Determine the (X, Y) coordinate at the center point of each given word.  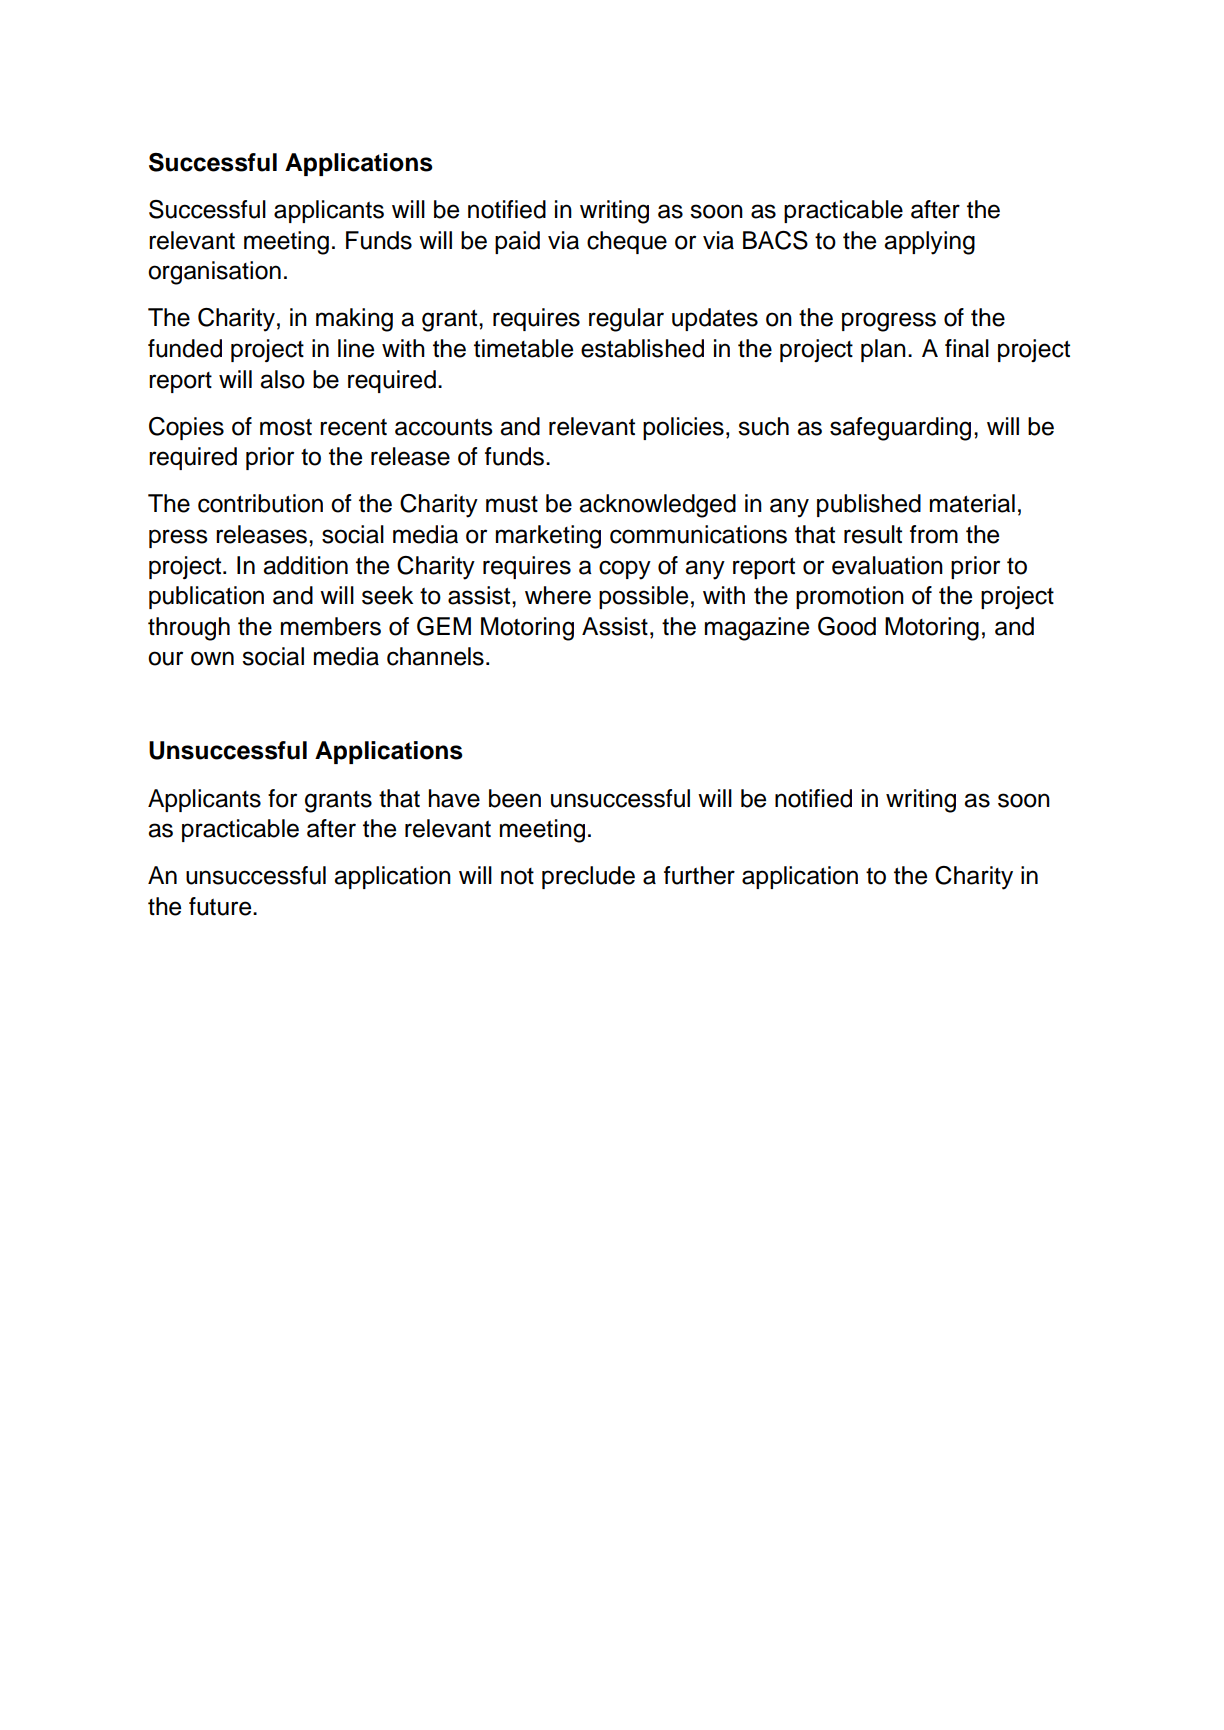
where (558, 595)
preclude (588, 877)
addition (305, 565)
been (515, 798)
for (282, 798)
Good (847, 626)
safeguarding (900, 429)
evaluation (887, 565)
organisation (214, 273)
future (221, 906)
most (286, 427)
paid (517, 242)
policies (683, 428)
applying (929, 243)
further (699, 875)
